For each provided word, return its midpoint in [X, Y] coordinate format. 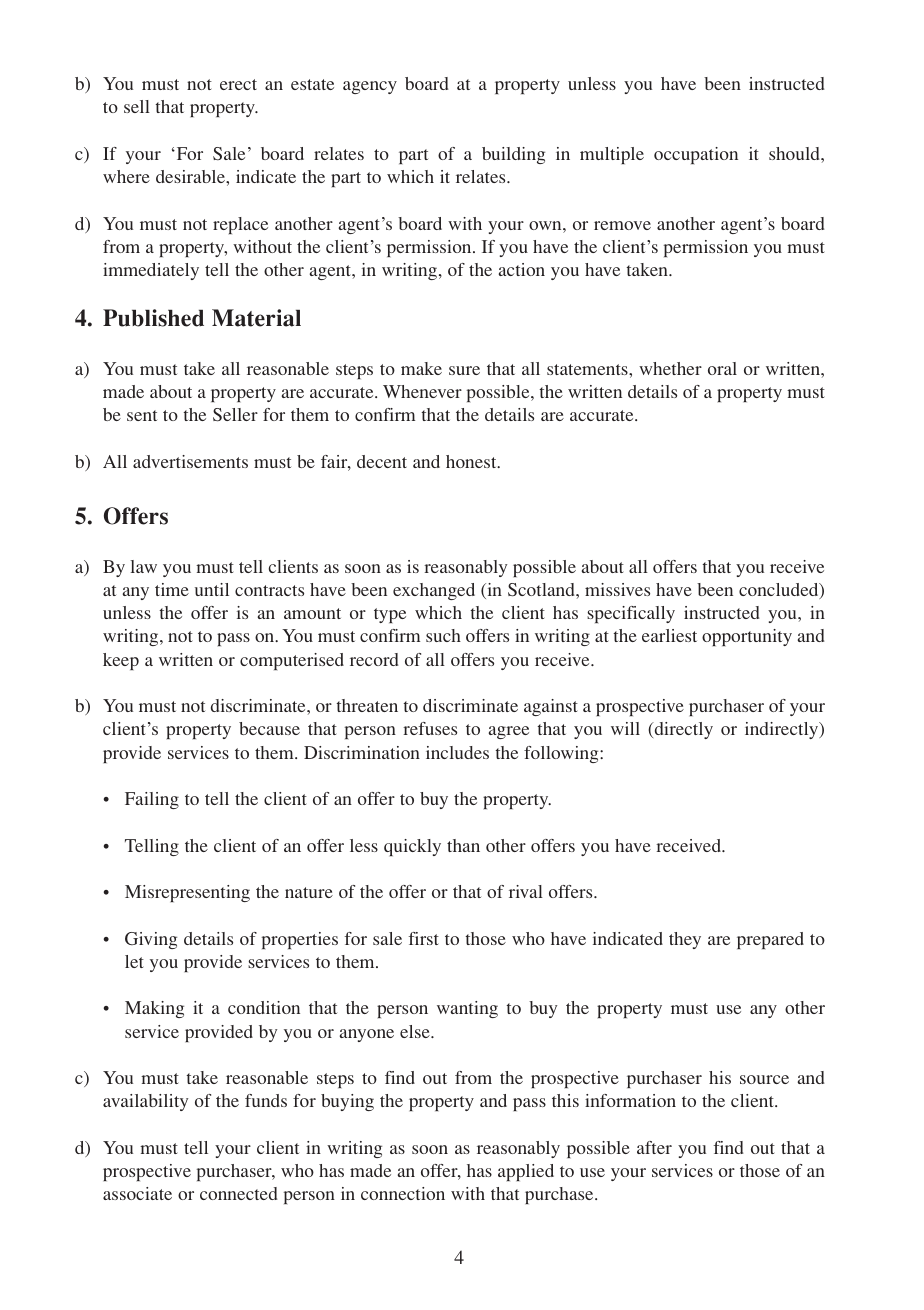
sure [464, 370]
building [513, 155]
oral [722, 368]
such [443, 635]
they [685, 940]
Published [153, 318]
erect [238, 84]
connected [238, 1193]
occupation [696, 155]
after [654, 1147]
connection [403, 1193]
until [212, 589]
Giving [151, 940]
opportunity [747, 637]
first [424, 938]
